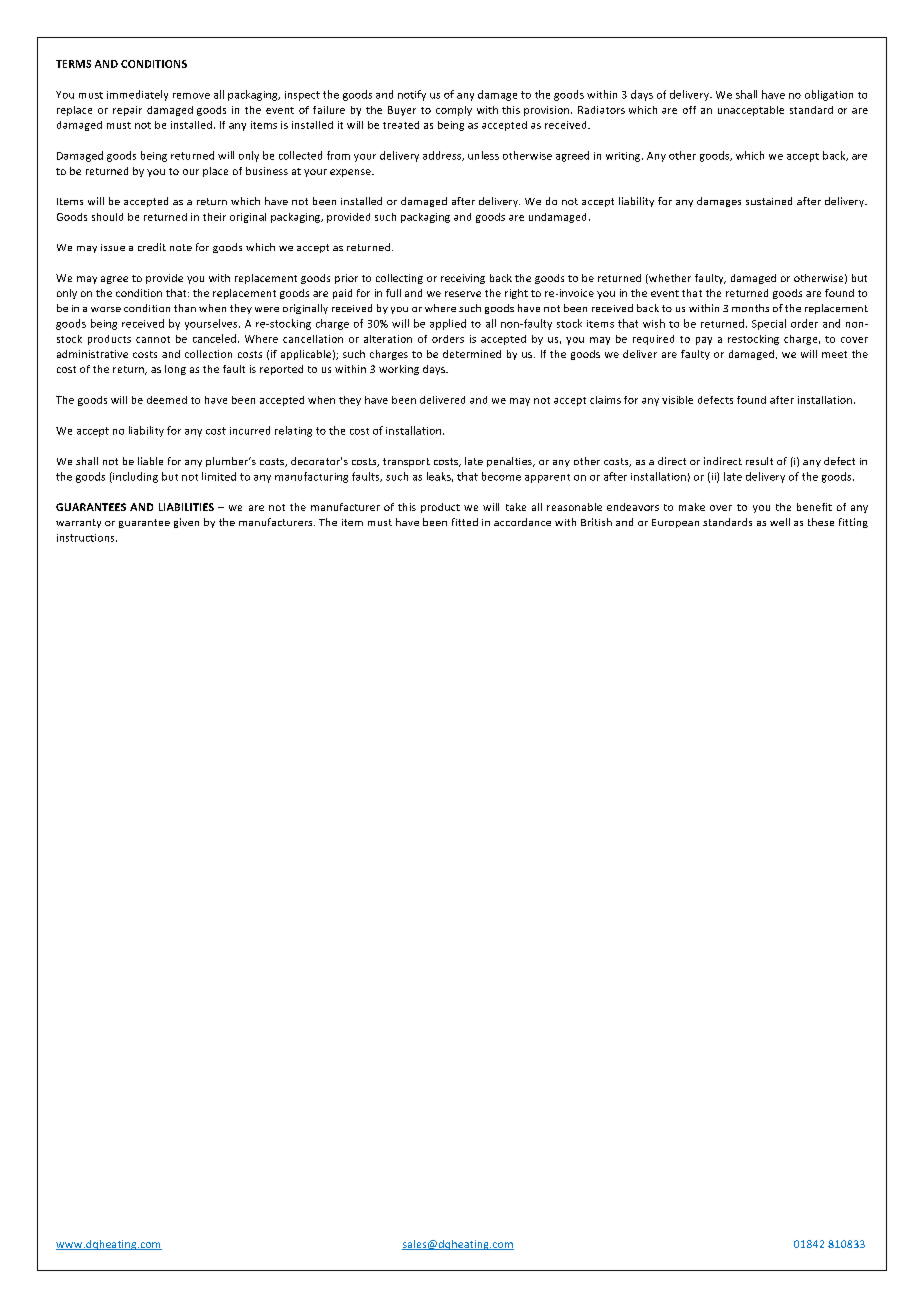 The width and height of the screenshot is (924, 1308). Describe the element at coordinates (829, 95) in the screenshot. I see `obligation` at that location.
